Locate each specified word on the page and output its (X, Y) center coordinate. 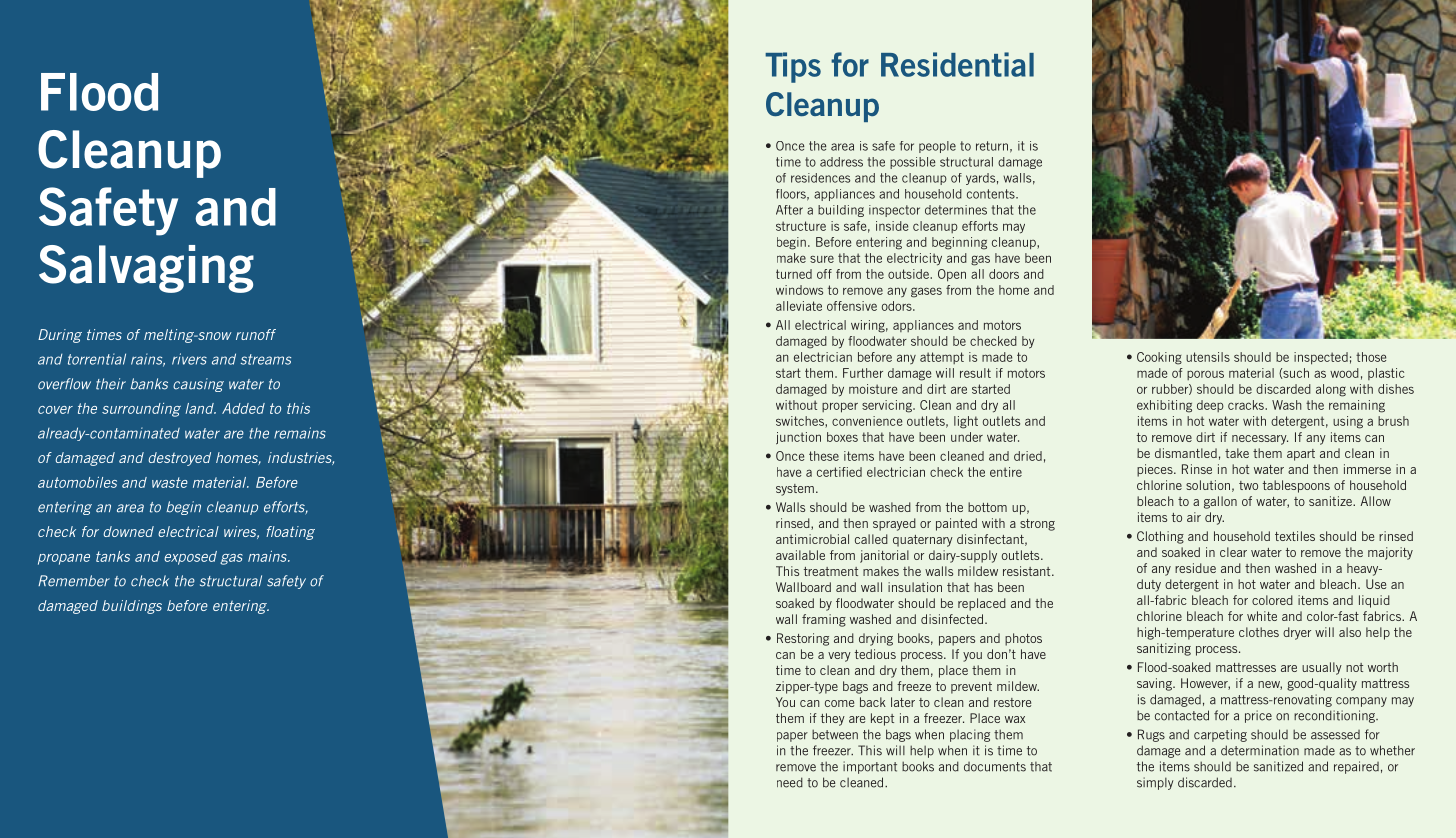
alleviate (799, 306)
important (870, 767)
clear (1233, 552)
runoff (256, 334)
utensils (1208, 357)
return (992, 146)
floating (290, 533)
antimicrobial (812, 539)
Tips (793, 67)
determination (1260, 750)
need (790, 782)
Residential (957, 64)
